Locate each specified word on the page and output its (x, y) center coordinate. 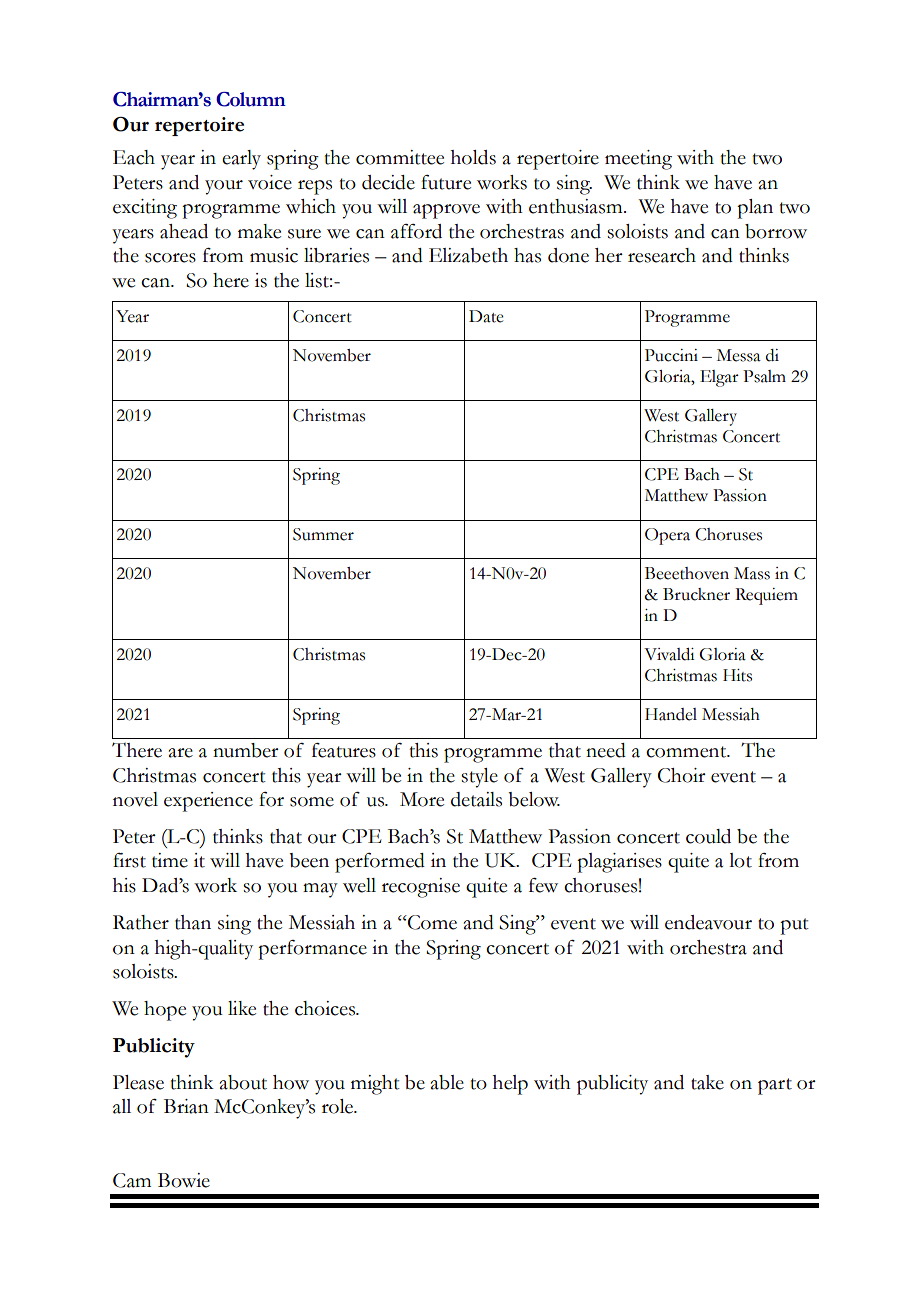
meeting (638, 160)
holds (473, 157)
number (246, 750)
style (479, 778)
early (241, 160)
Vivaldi (669, 654)
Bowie (184, 1180)
